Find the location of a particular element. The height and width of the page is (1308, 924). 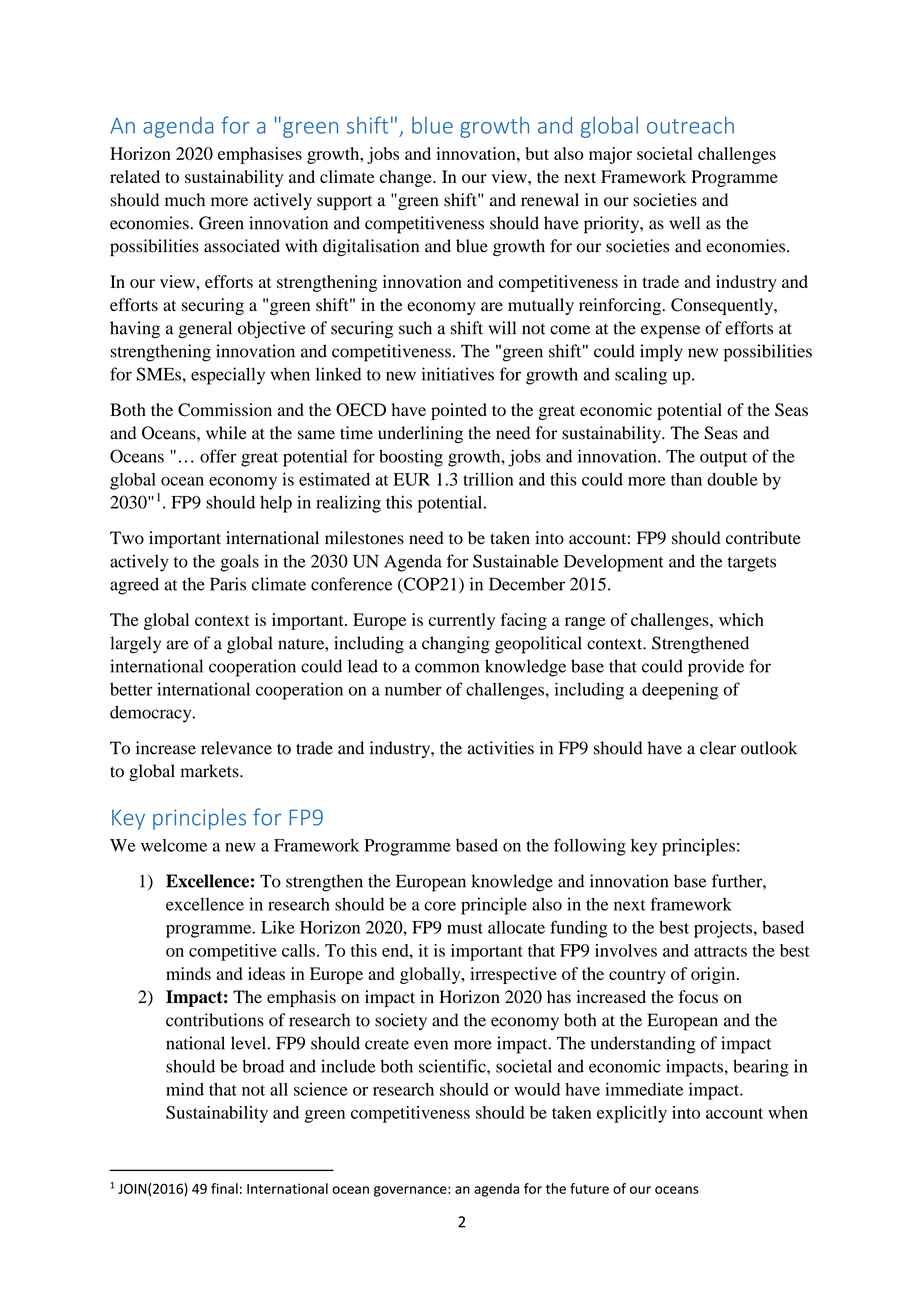

outreach is located at coordinates (690, 125).
